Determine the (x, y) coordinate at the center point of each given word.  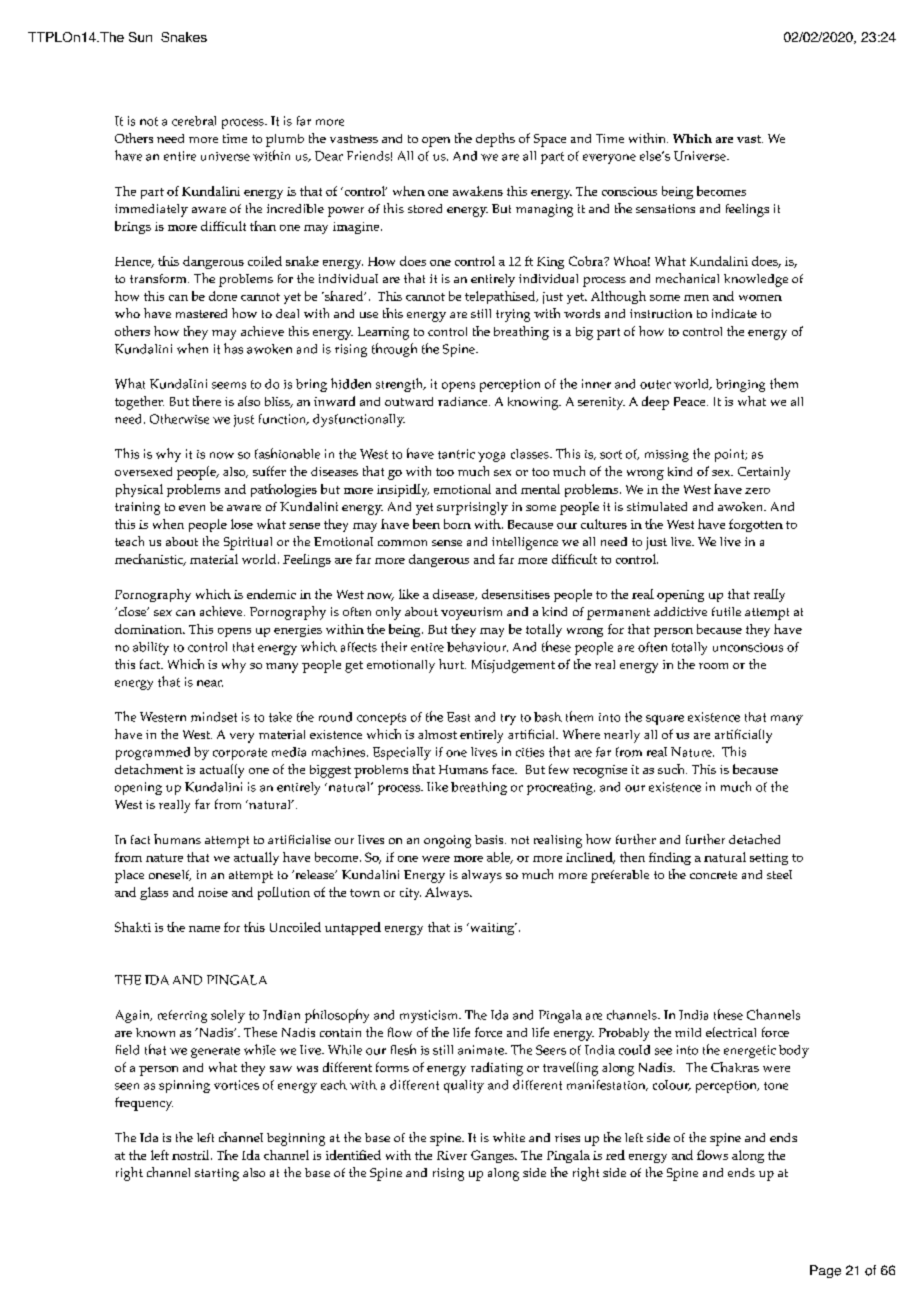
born (457, 524)
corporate (240, 754)
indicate (734, 313)
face (504, 769)
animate (482, 1050)
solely (228, 1016)
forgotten (756, 525)
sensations (665, 208)
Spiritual (248, 543)
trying (513, 315)
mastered (201, 313)
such (672, 769)
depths (495, 140)
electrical (731, 1032)
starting (217, 1174)
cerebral (194, 121)
